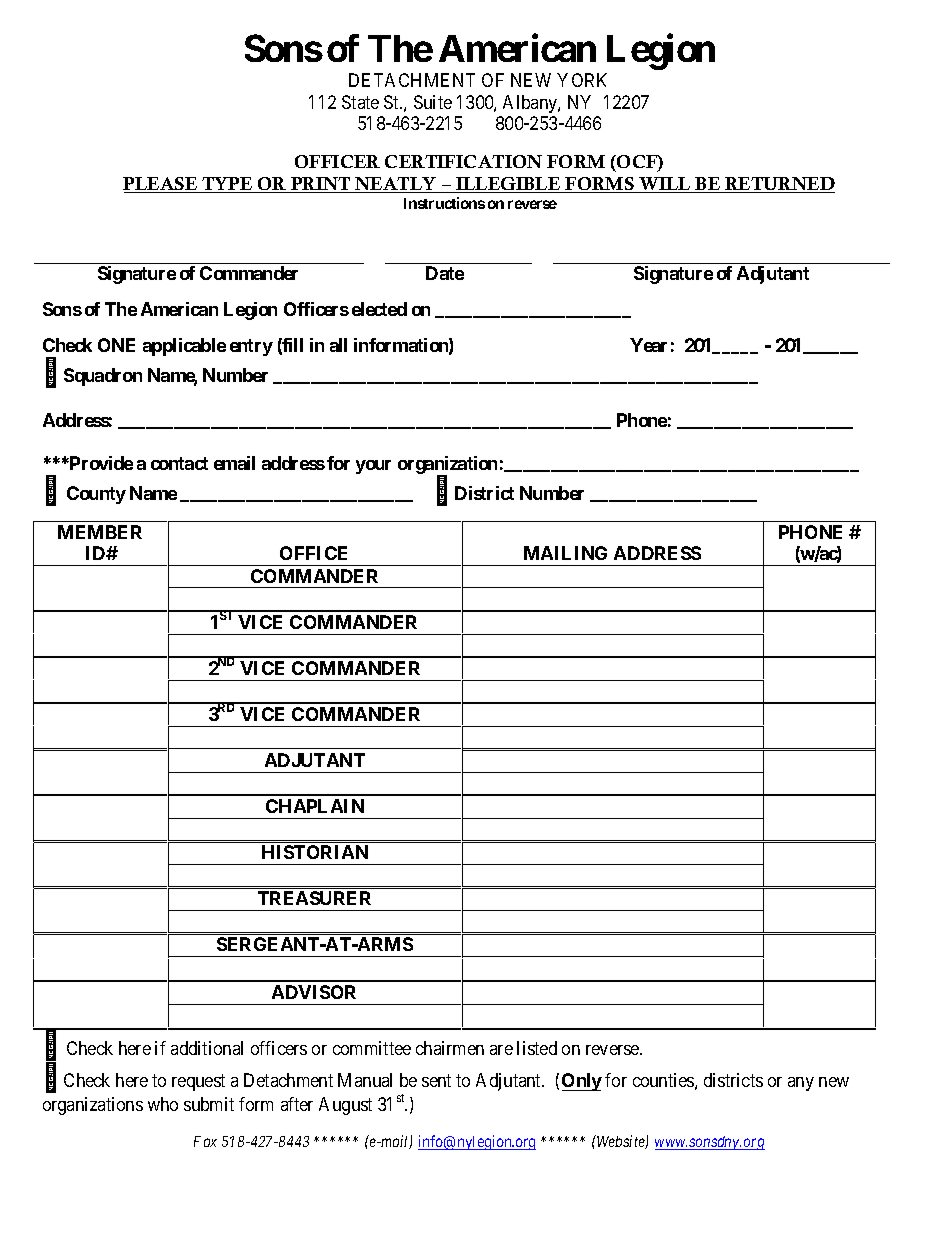 The height and width of the screenshot is (1233, 952). I want to click on TREASURER, so click(314, 898).
